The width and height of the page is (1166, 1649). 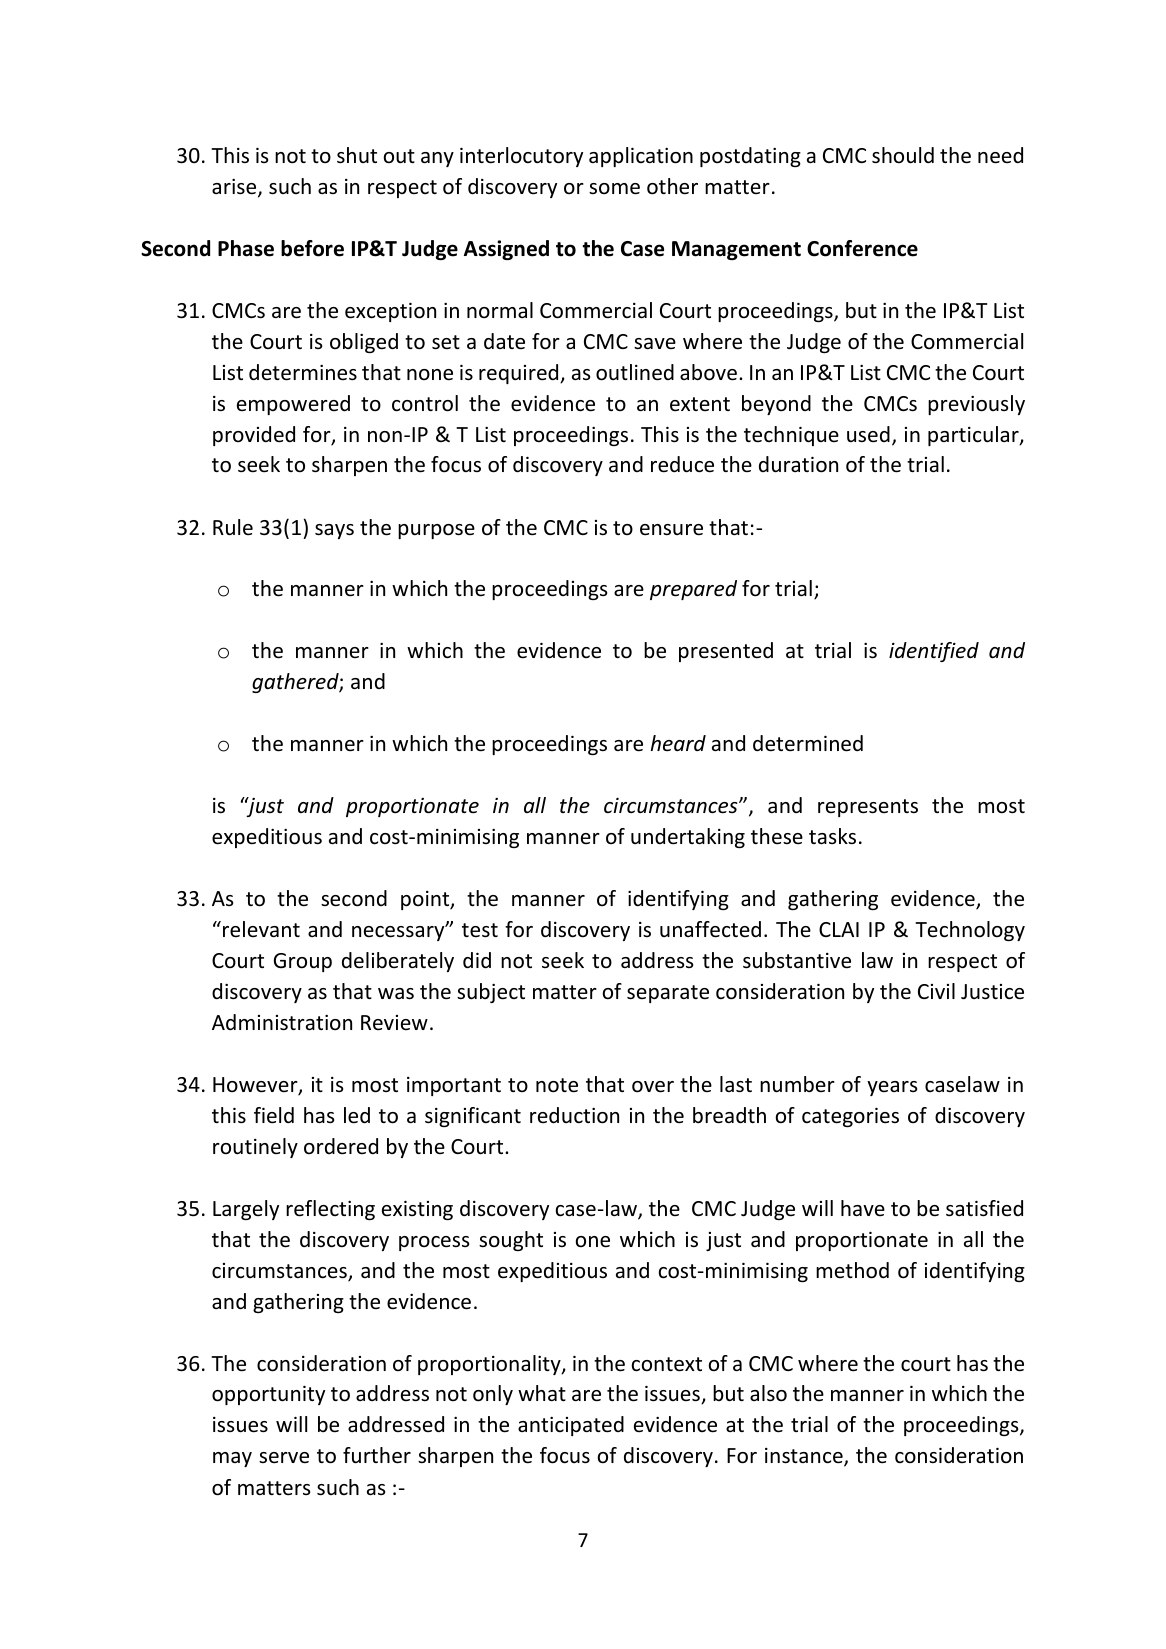 I want to click on Civil, so click(x=936, y=991).
